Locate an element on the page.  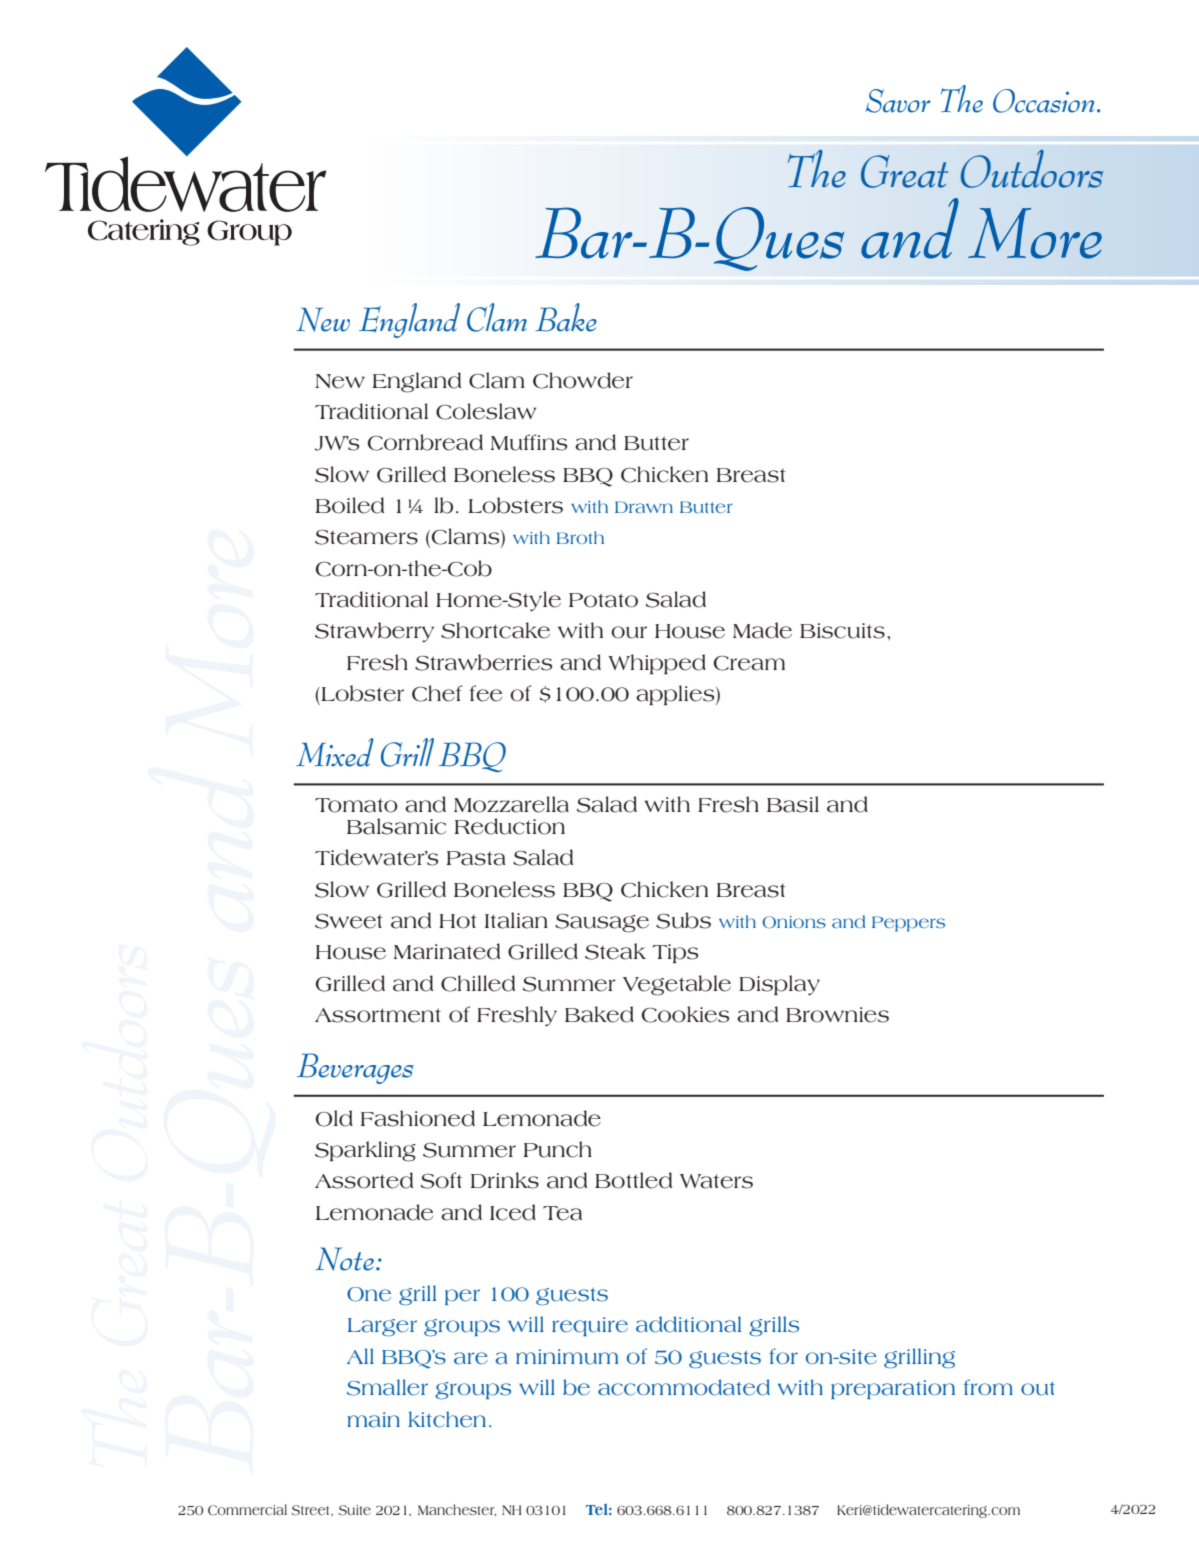
Brownies is located at coordinates (837, 1015).
